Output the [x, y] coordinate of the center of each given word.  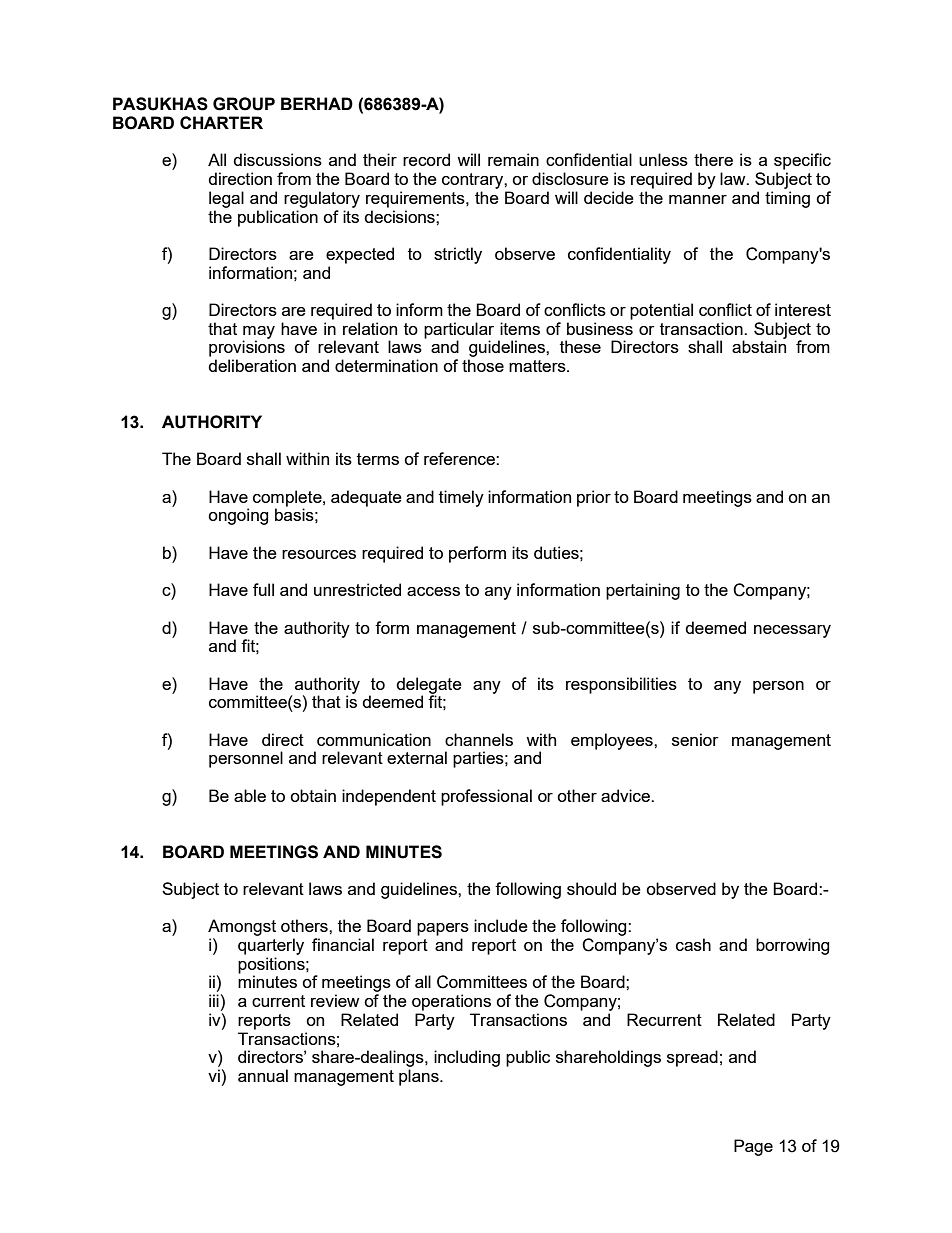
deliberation [252, 365]
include [501, 925]
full [263, 589]
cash [693, 944]
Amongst [242, 927]
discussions [277, 159]
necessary [792, 631]
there [713, 159]
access [433, 591]
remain [513, 159]
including [467, 1058]
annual [263, 1075]
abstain [759, 345]
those [483, 365]
